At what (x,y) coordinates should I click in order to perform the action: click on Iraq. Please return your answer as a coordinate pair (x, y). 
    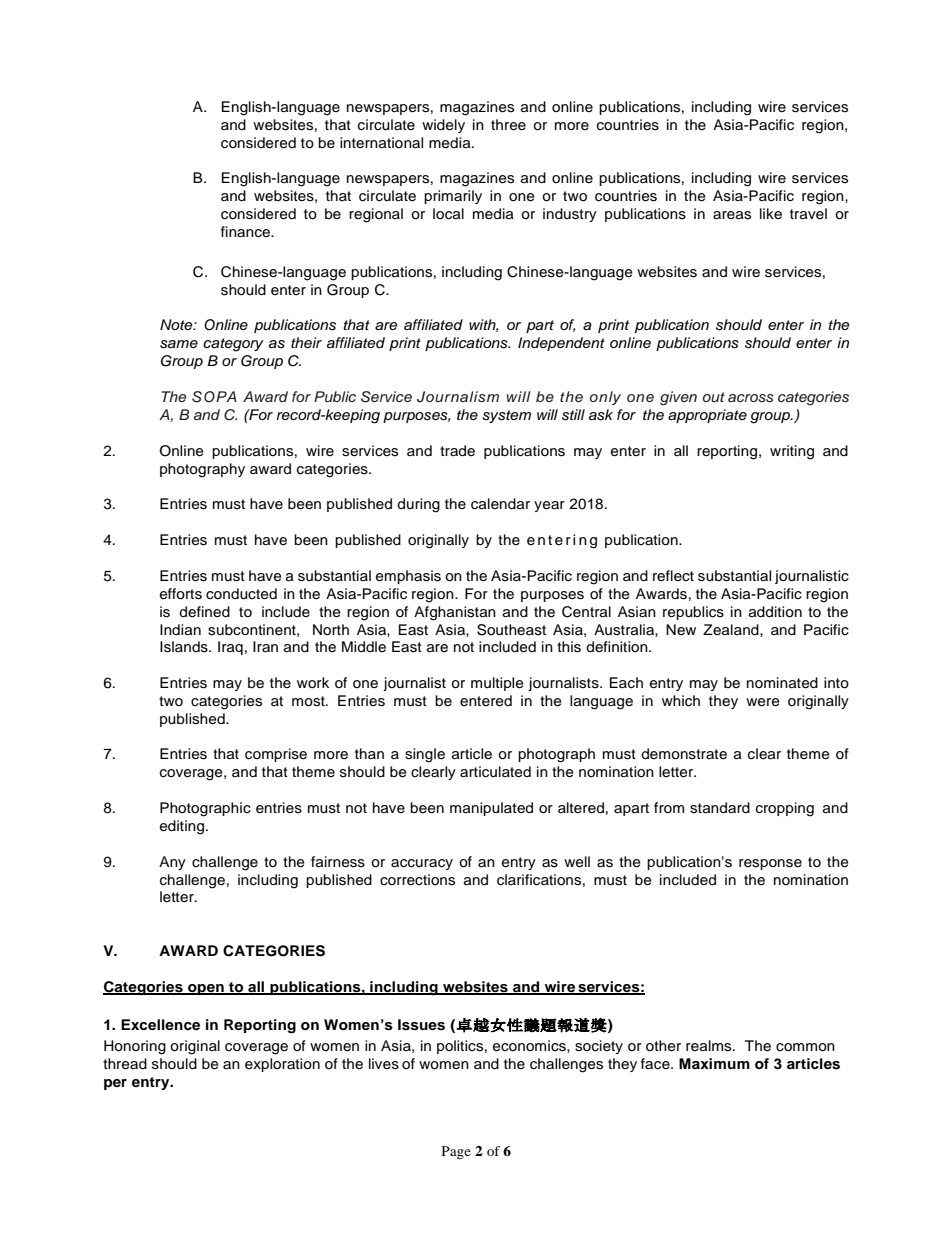
    Looking at the image, I should click on (230, 648).
